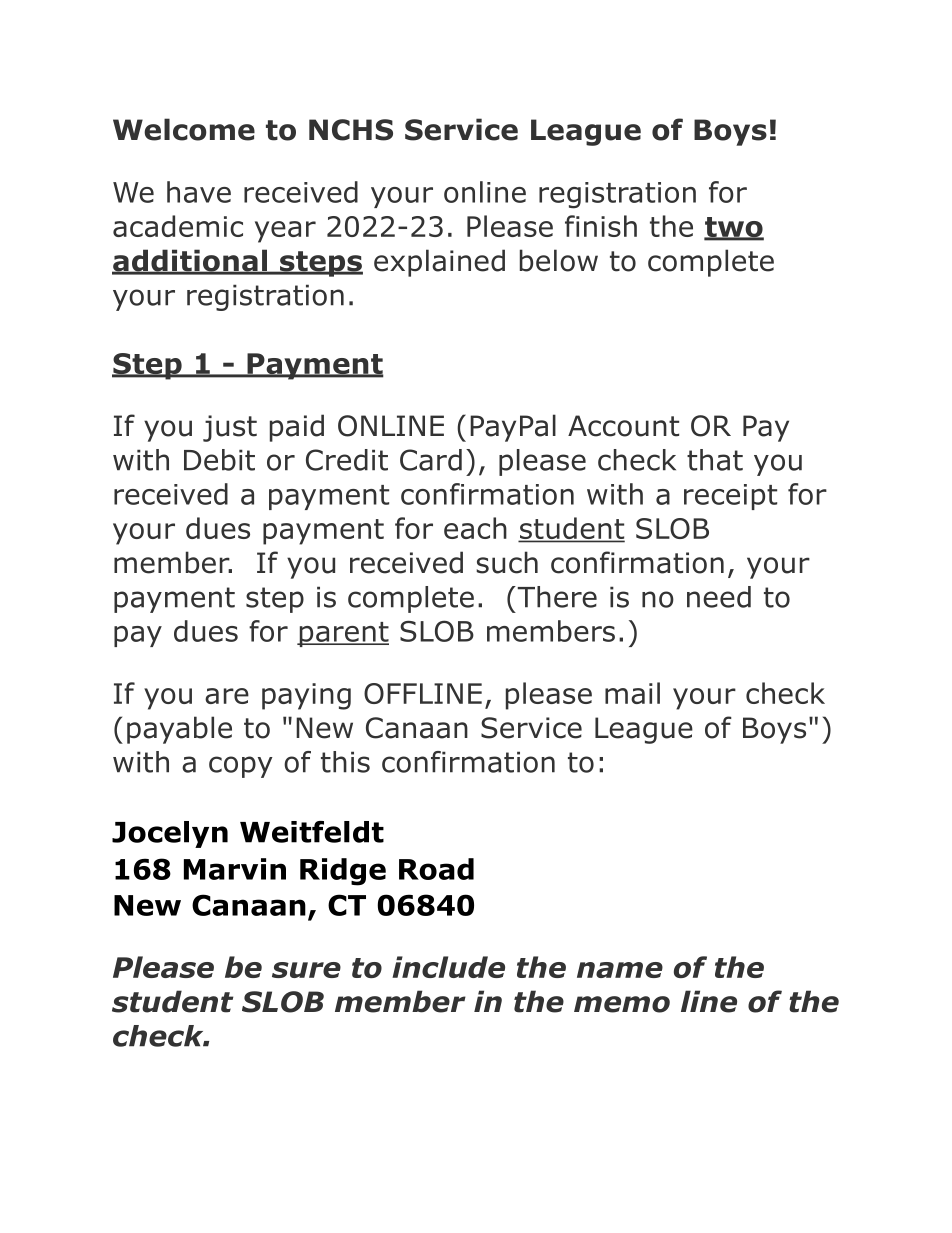 Image resolution: width=952 pixels, height=1233 pixels. What do you see at coordinates (623, 426) in the document?
I see `Account` at bounding box center [623, 426].
